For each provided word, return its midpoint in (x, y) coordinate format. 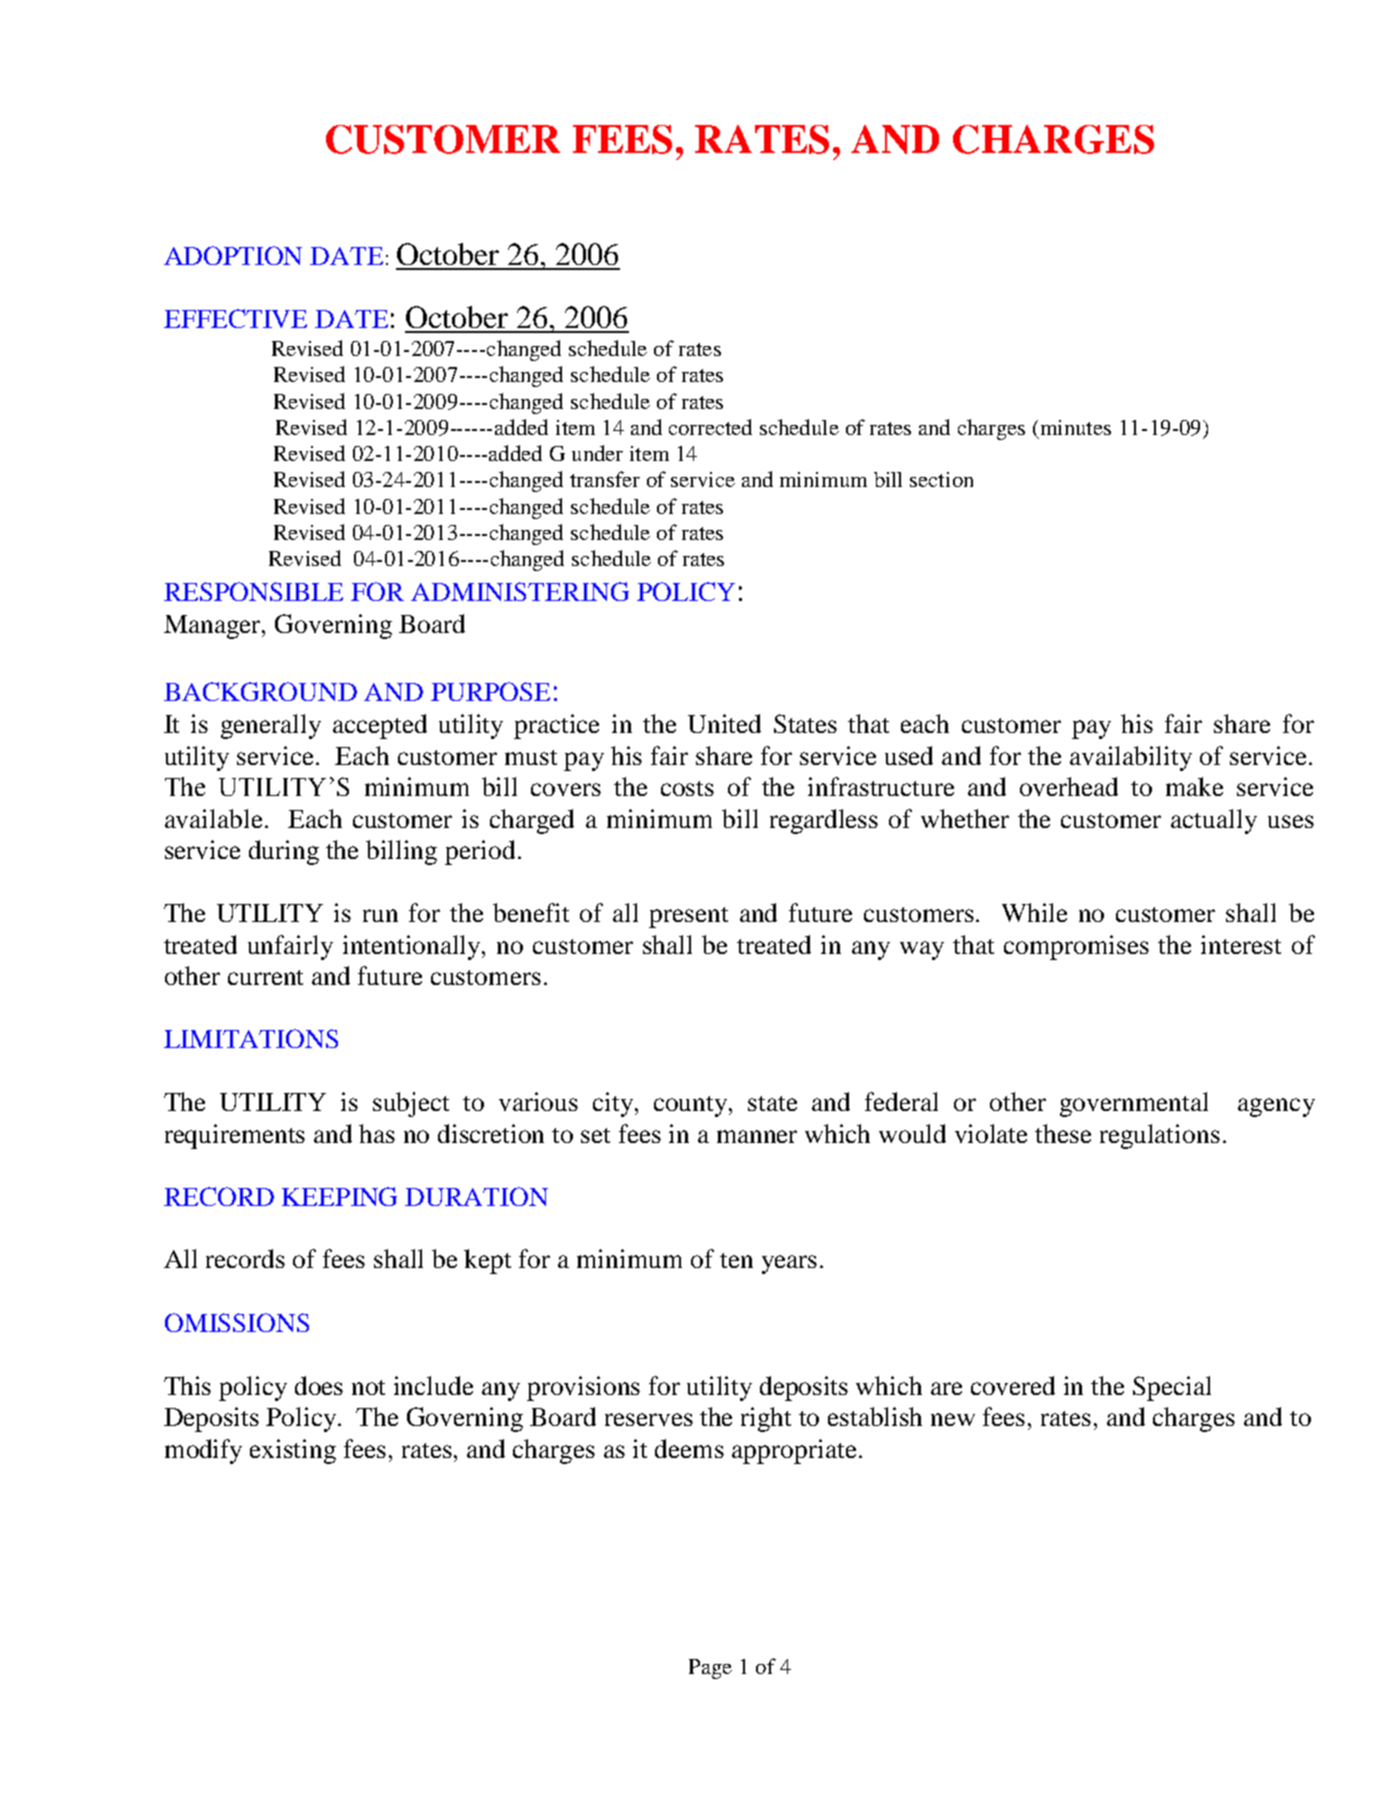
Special (1172, 1388)
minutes (1076, 427)
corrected (710, 427)
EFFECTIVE (235, 318)
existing (293, 1451)
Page (710, 1669)
